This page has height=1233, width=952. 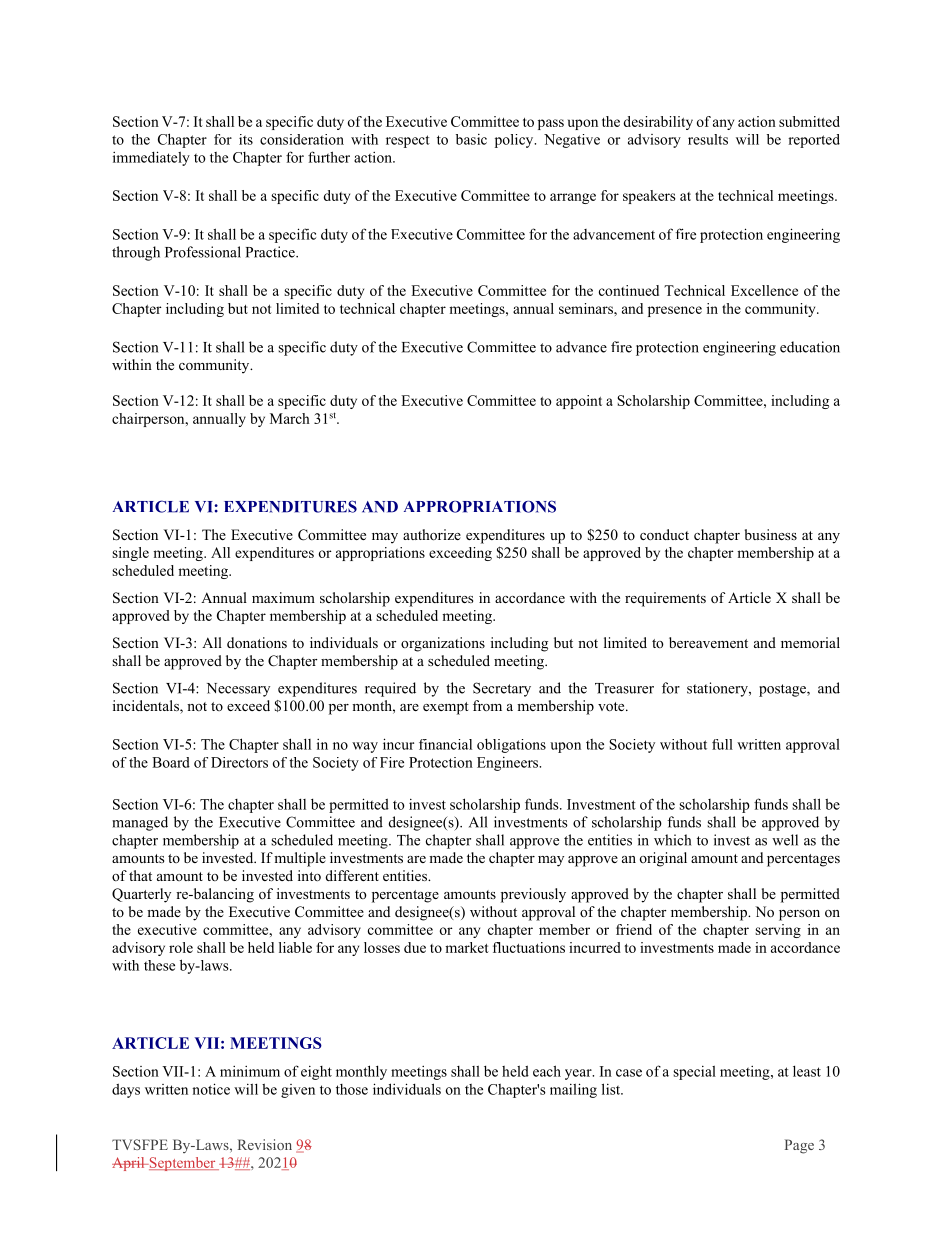 What do you see at coordinates (771, 534) in the page?
I see `business` at bounding box center [771, 534].
